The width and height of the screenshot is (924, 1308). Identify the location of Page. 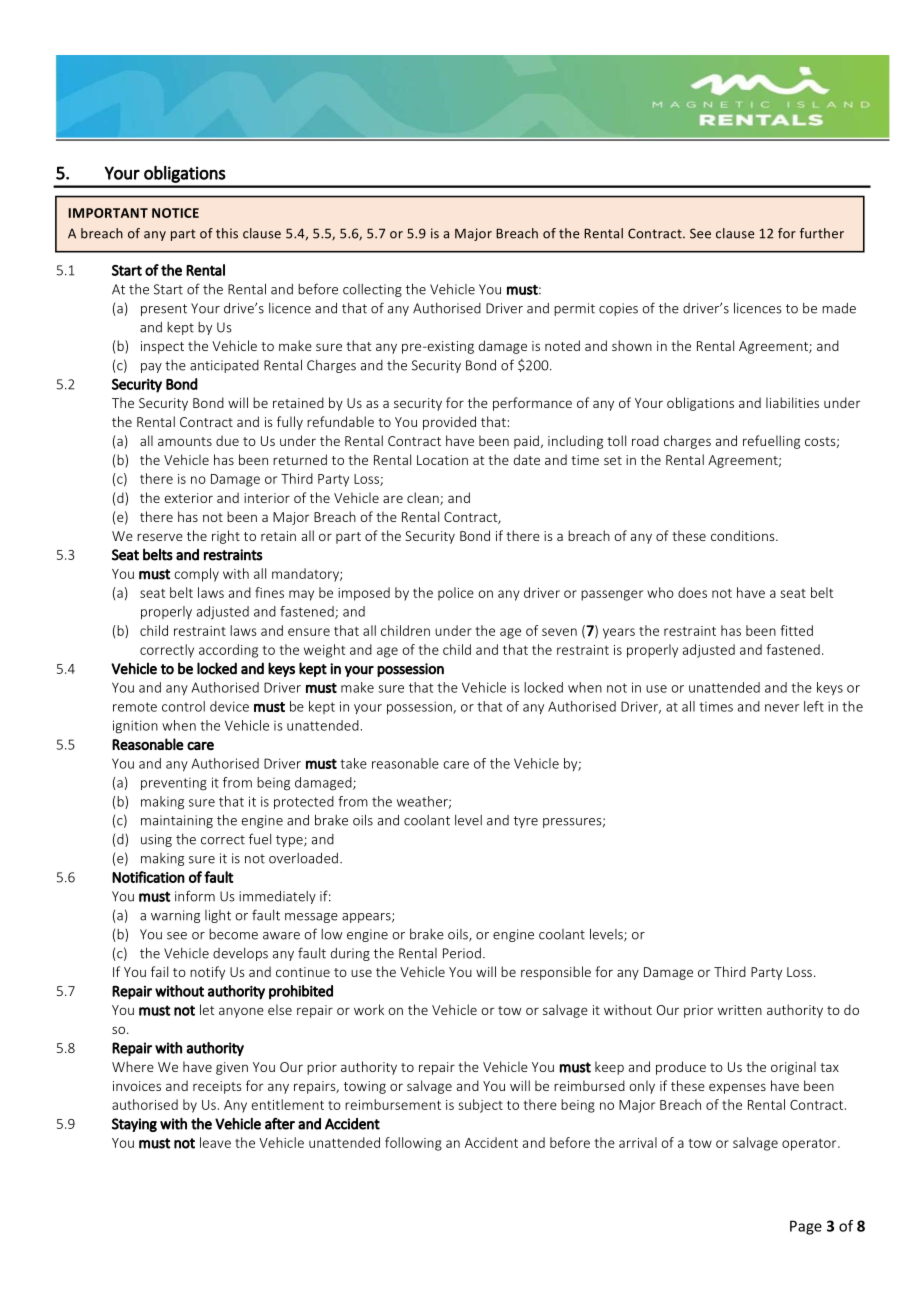
(806, 1227).
